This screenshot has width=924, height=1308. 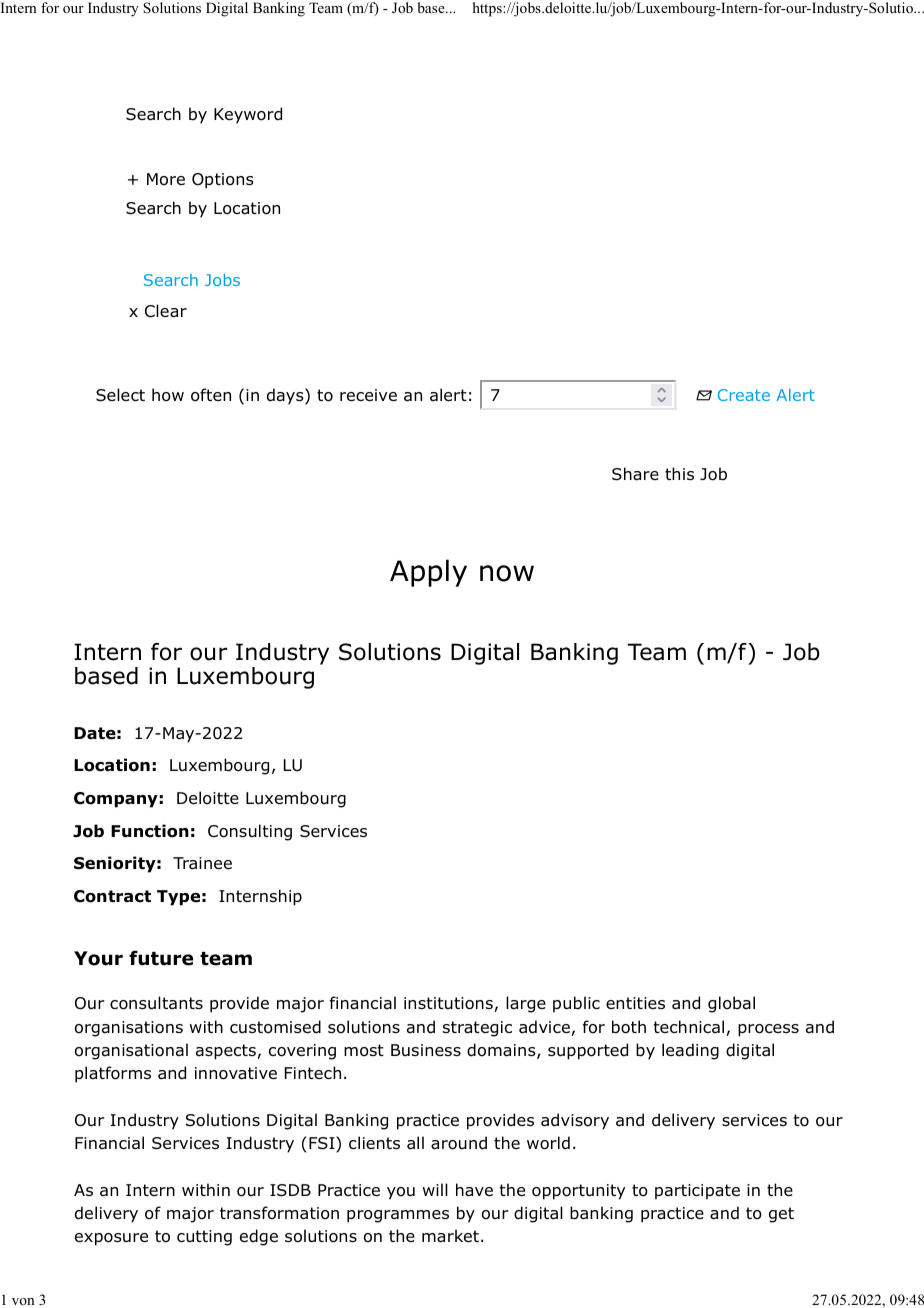 What do you see at coordinates (248, 115) in the screenshot?
I see `Keyword` at bounding box center [248, 115].
